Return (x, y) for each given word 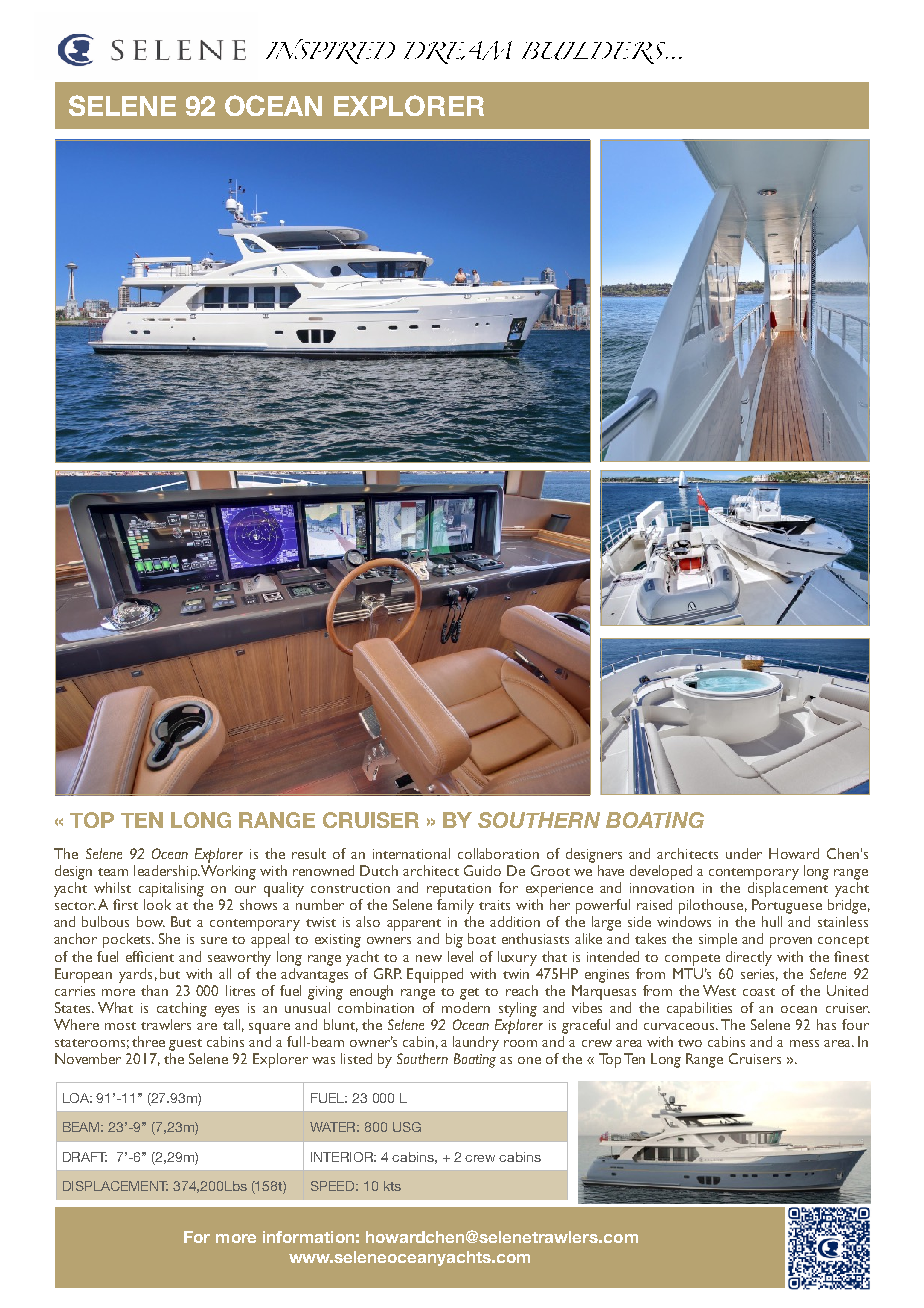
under (744, 853)
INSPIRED (330, 51)
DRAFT (85, 1157)
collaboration (498, 853)
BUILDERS (595, 53)
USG (407, 1127)
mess (804, 1043)
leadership (166, 872)
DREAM (458, 52)
